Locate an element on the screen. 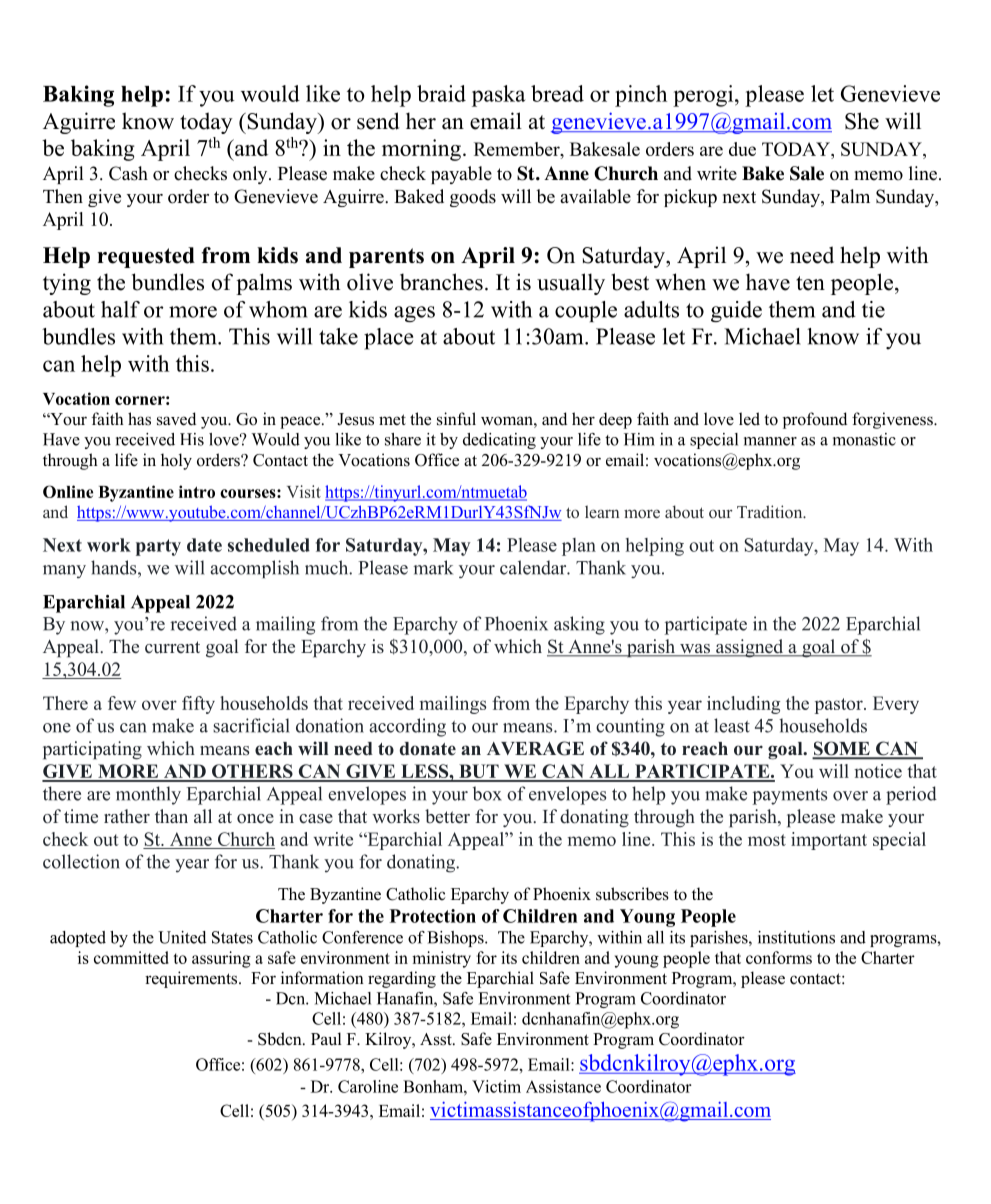 The height and width of the screenshot is (1204, 991). fifty is located at coordinates (198, 705).
